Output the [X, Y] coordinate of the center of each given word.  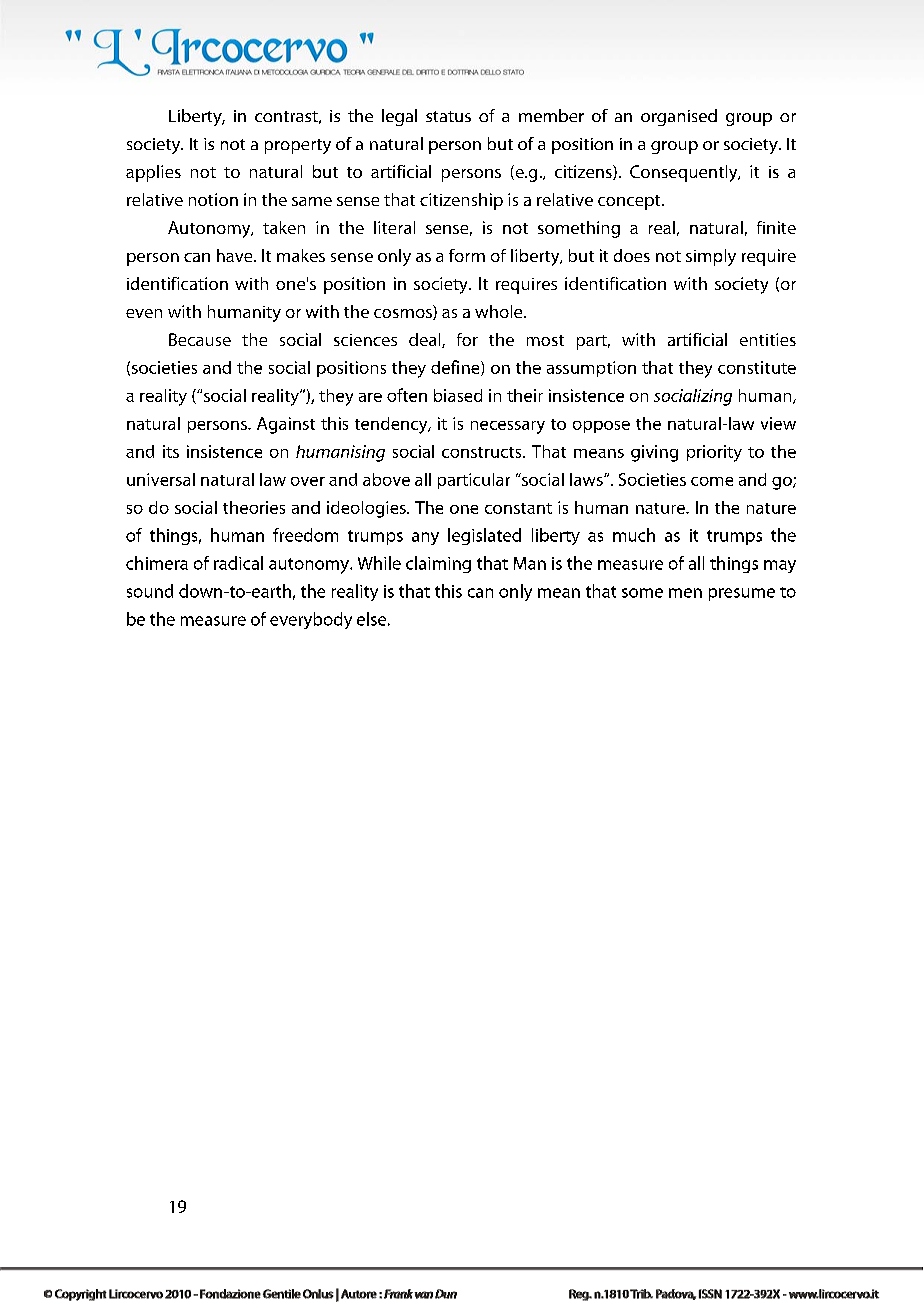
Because [200, 339]
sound [150, 591]
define [456, 368]
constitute [757, 367]
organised [679, 117]
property [298, 146]
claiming [438, 564]
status [448, 116]
